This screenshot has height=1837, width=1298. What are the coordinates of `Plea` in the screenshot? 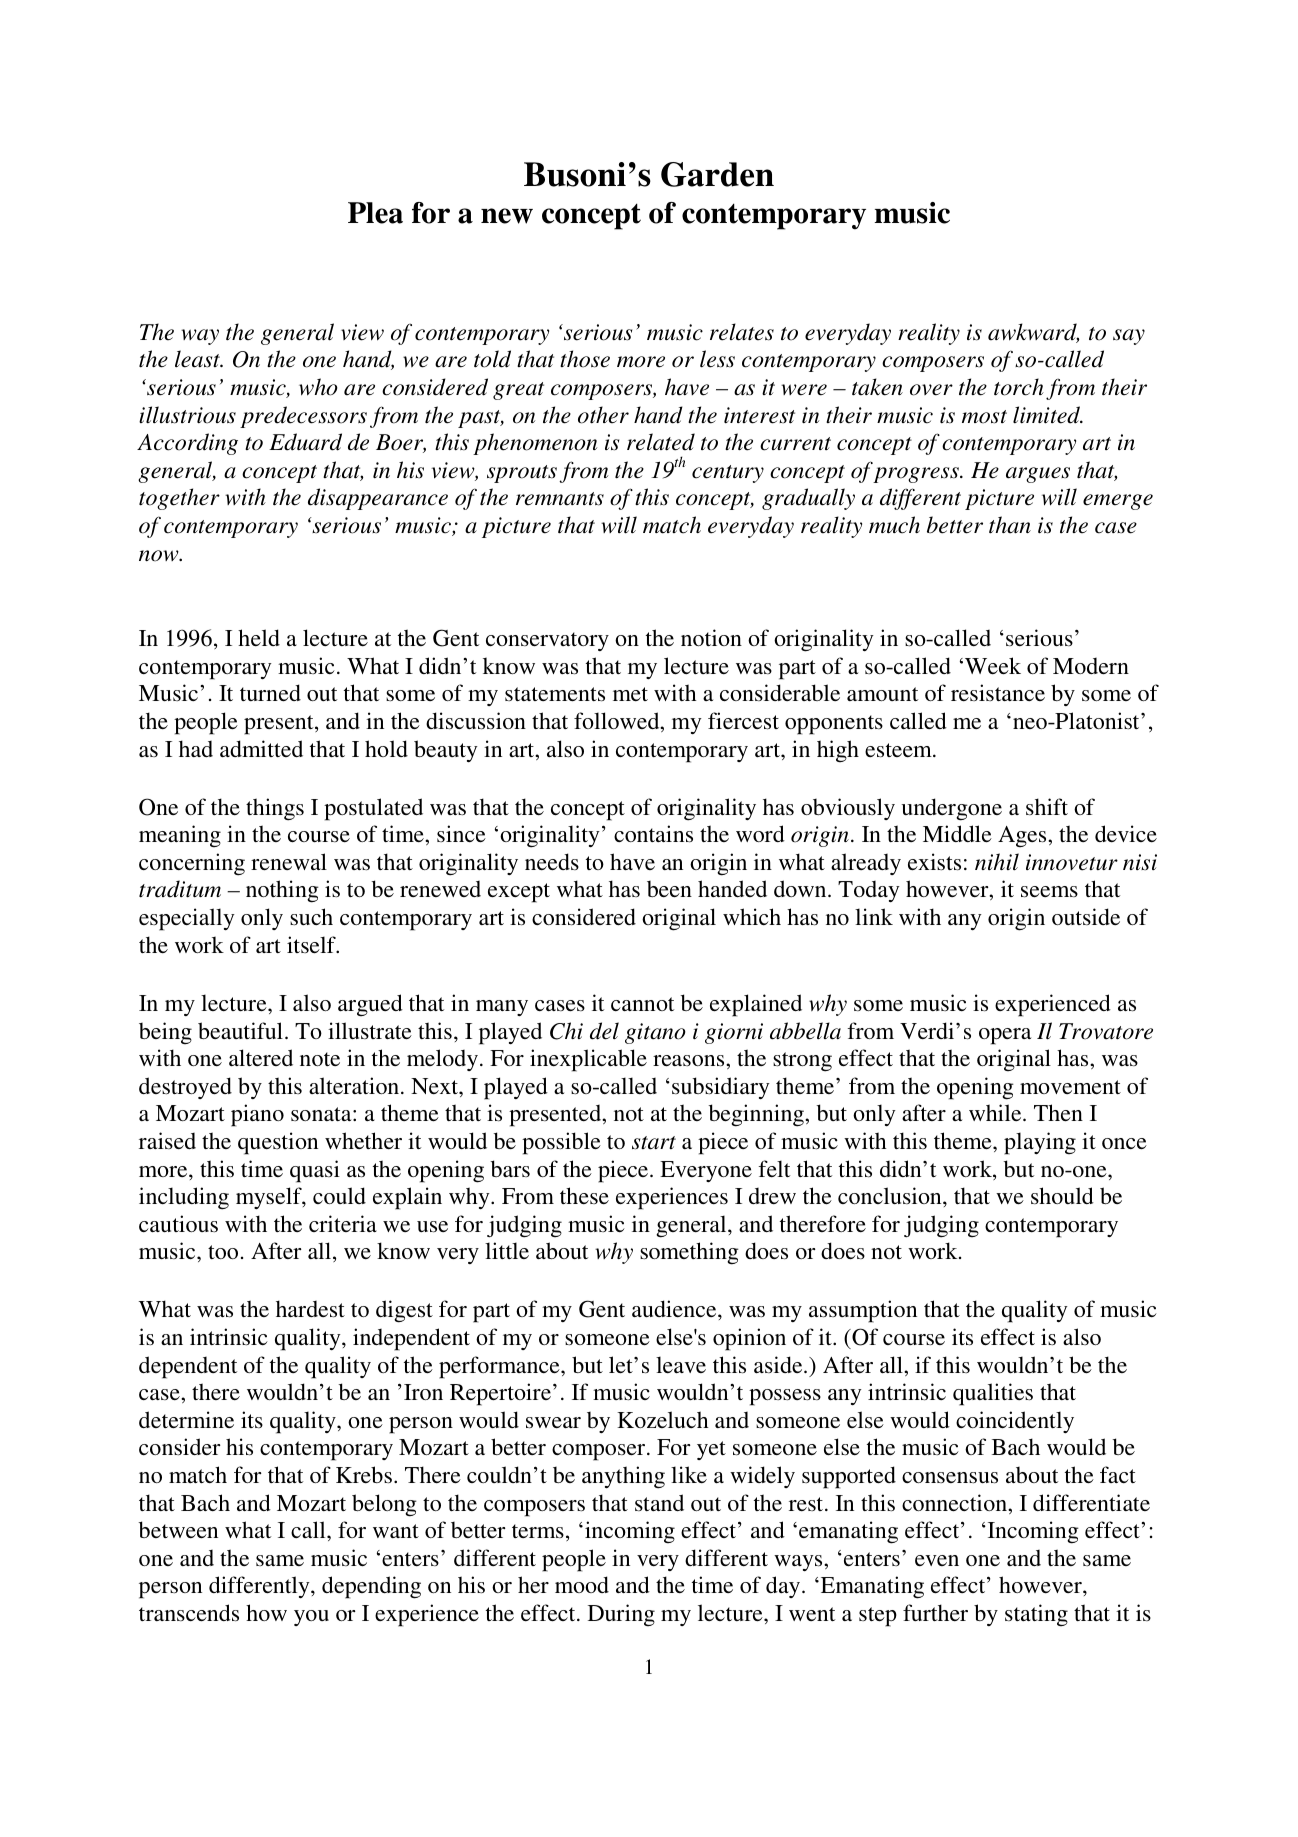 It's located at (375, 213).
